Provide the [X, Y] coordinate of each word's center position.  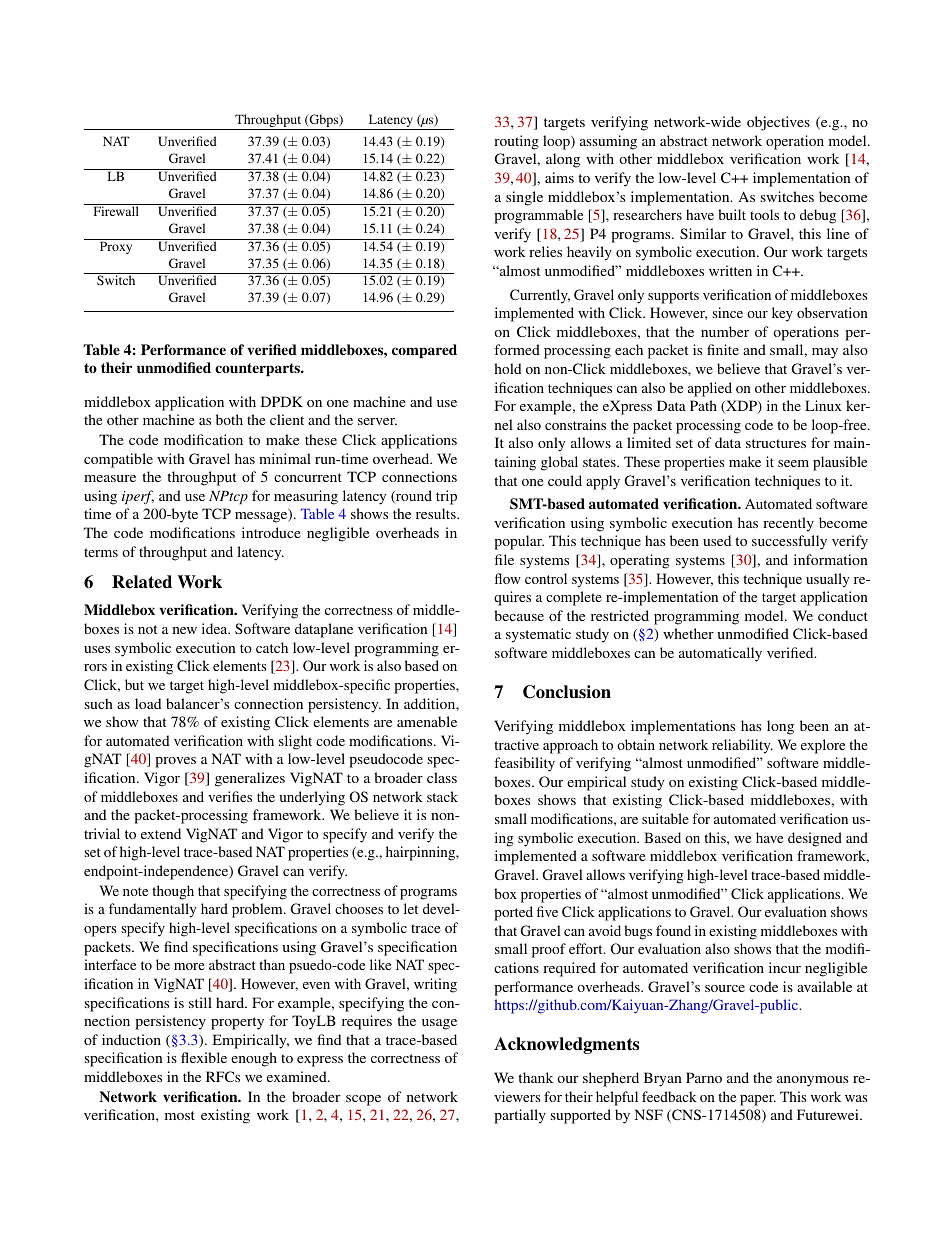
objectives [778, 123]
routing [516, 142]
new [185, 630]
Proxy [116, 246]
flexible [204, 1057]
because [519, 615]
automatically [720, 654]
